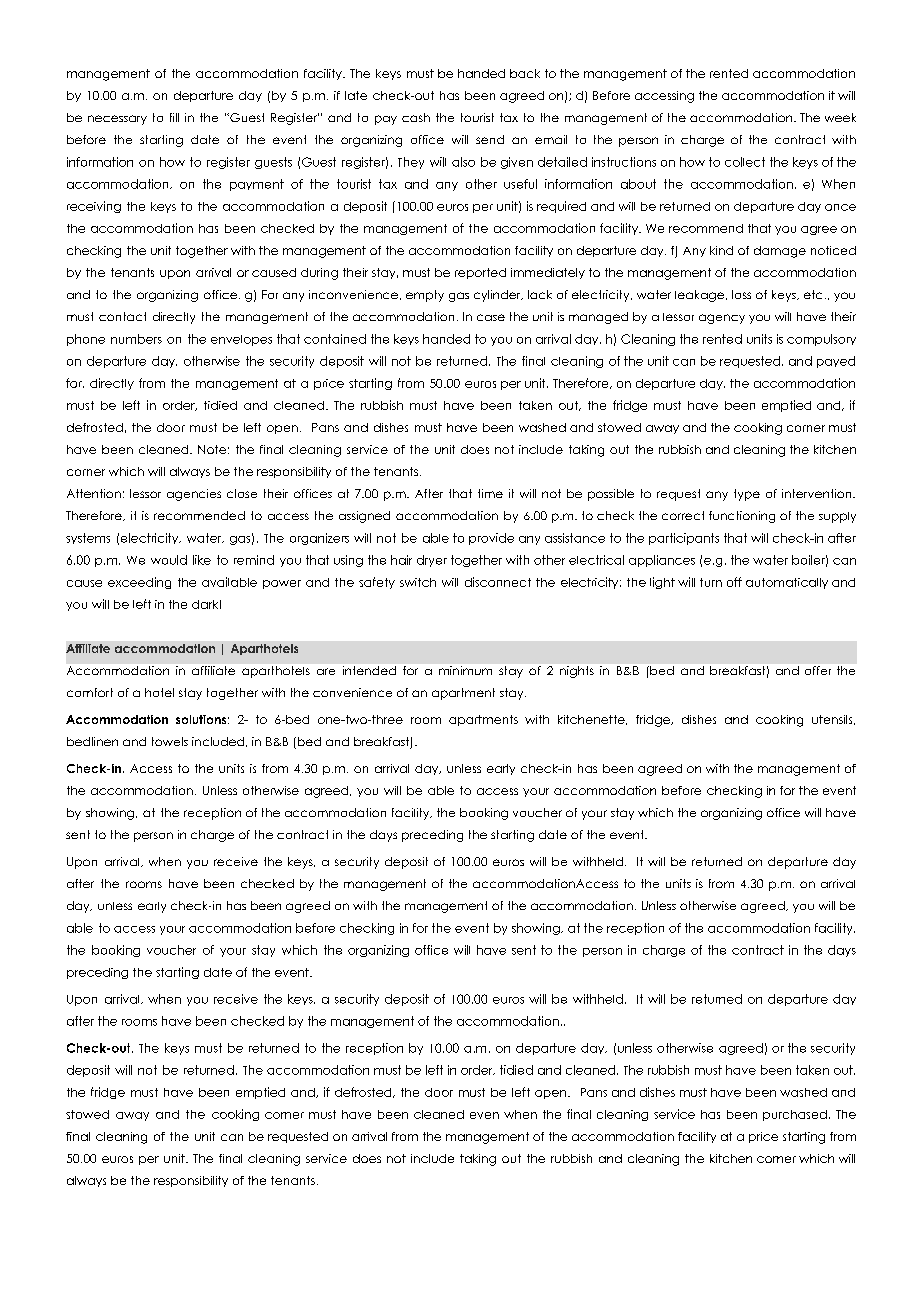 The height and width of the document is (1307, 924). What do you see at coordinates (741, 294) in the document?
I see `loss` at bounding box center [741, 294].
